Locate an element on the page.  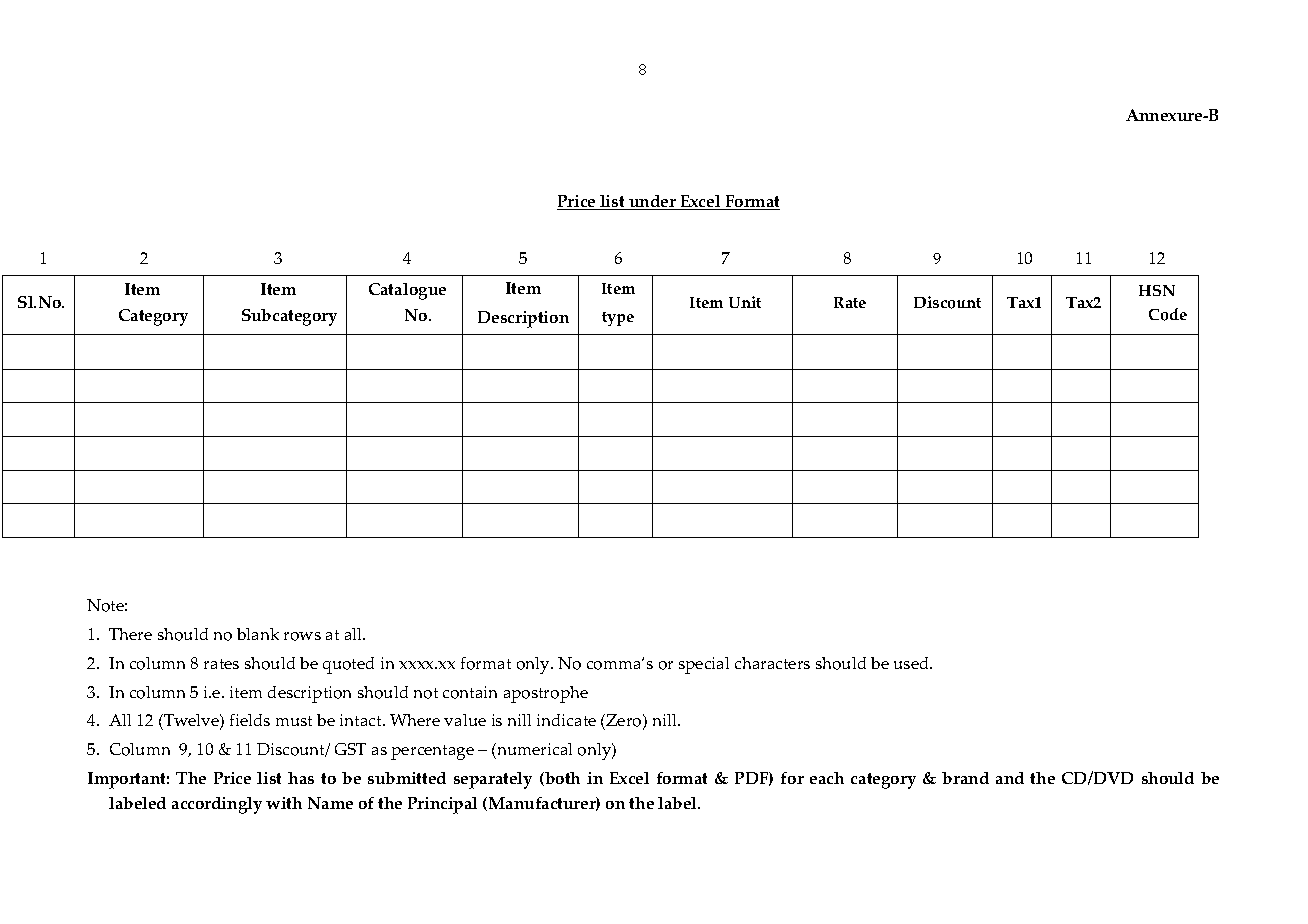
blank is located at coordinates (258, 634).
